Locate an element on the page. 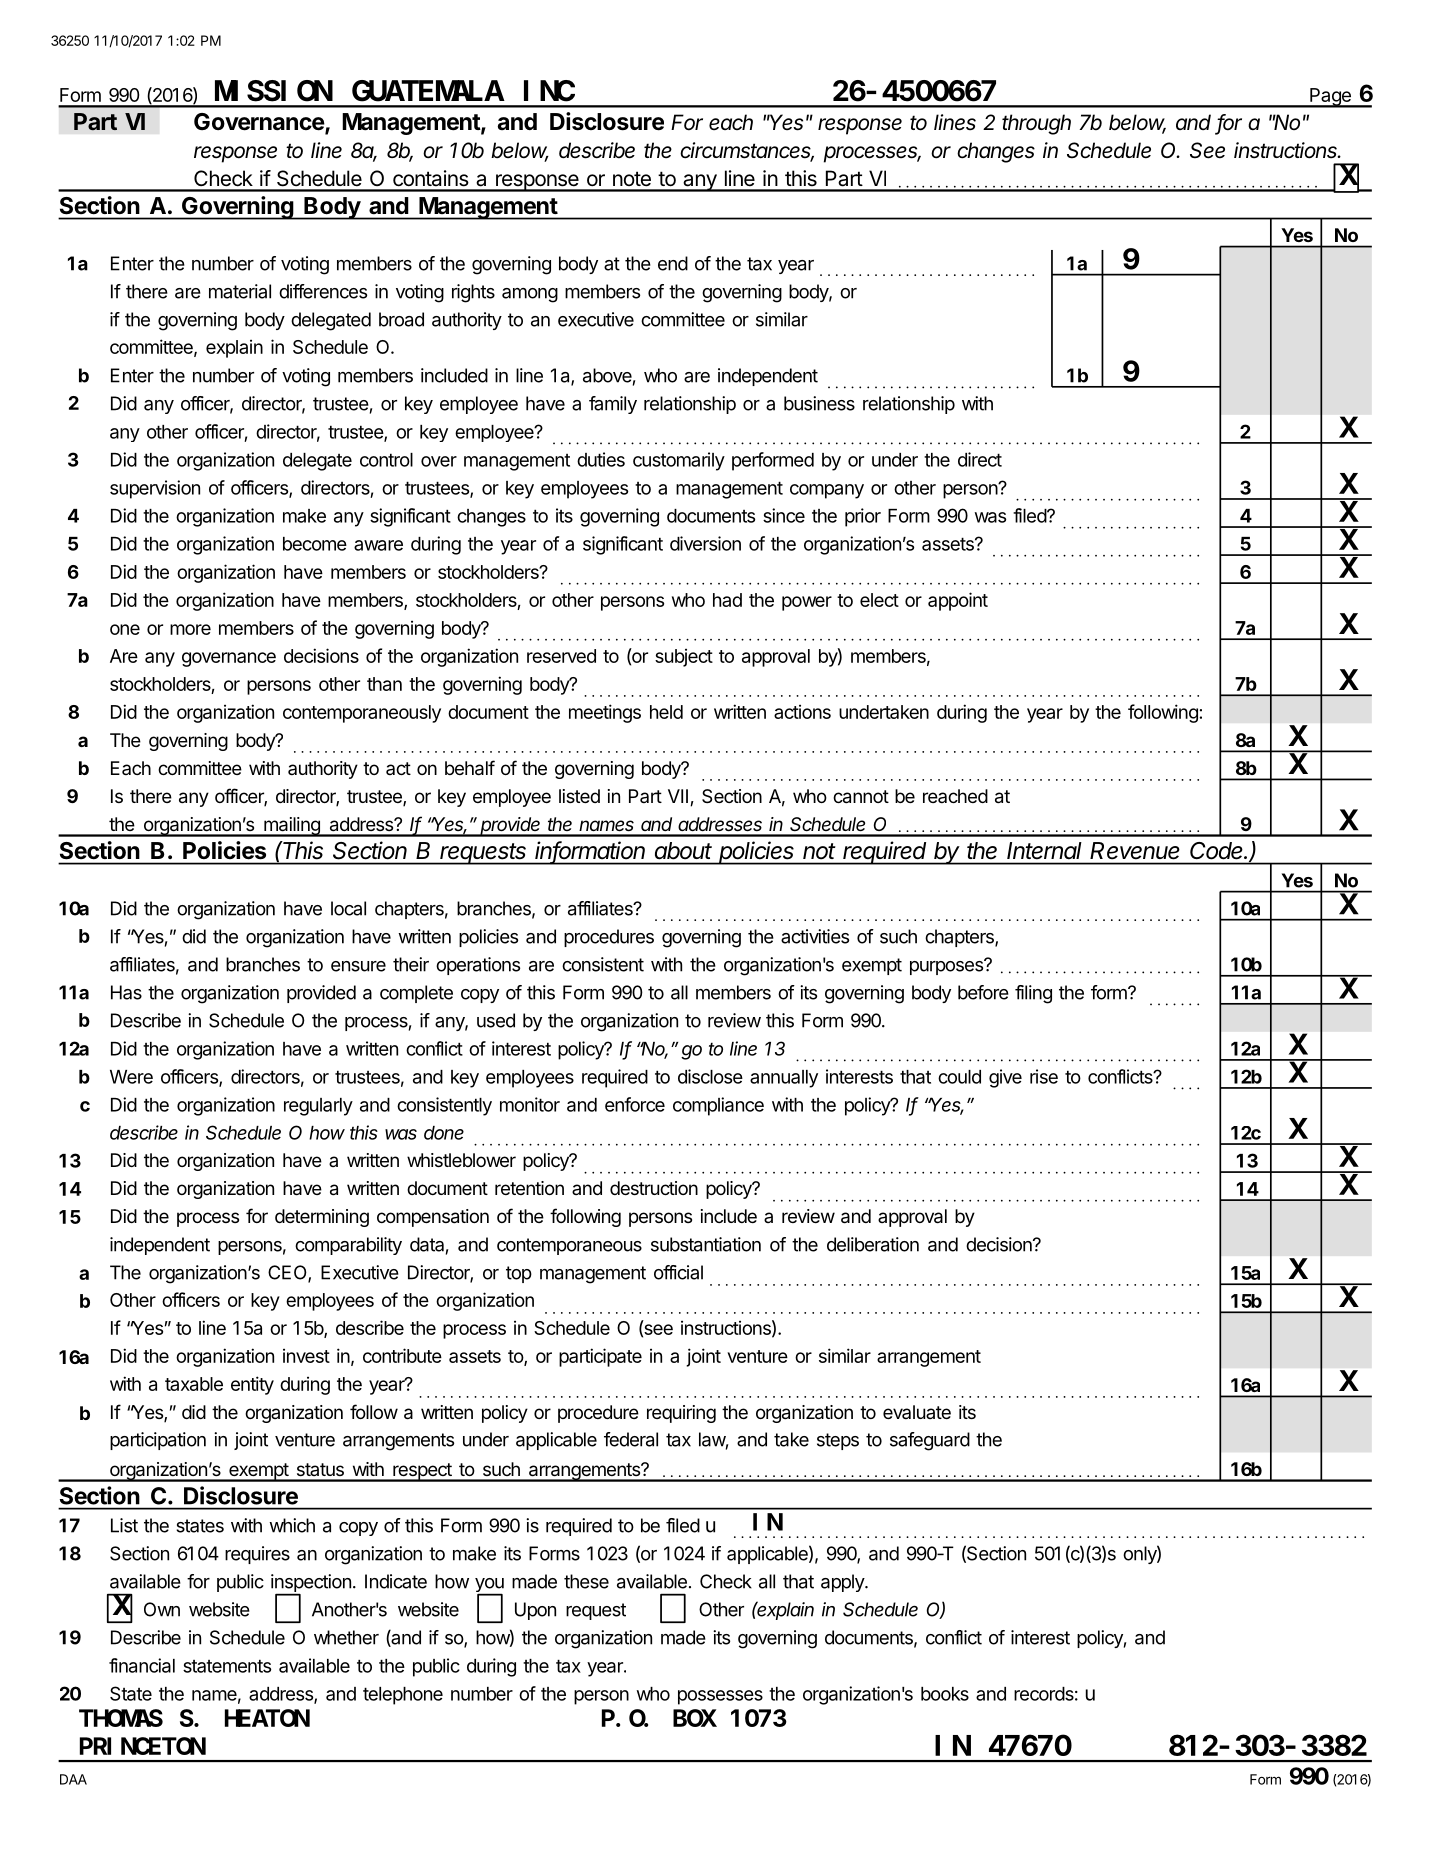 The width and height of the document is (1431, 1851). rise is located at coordinates (1044, 1076).
